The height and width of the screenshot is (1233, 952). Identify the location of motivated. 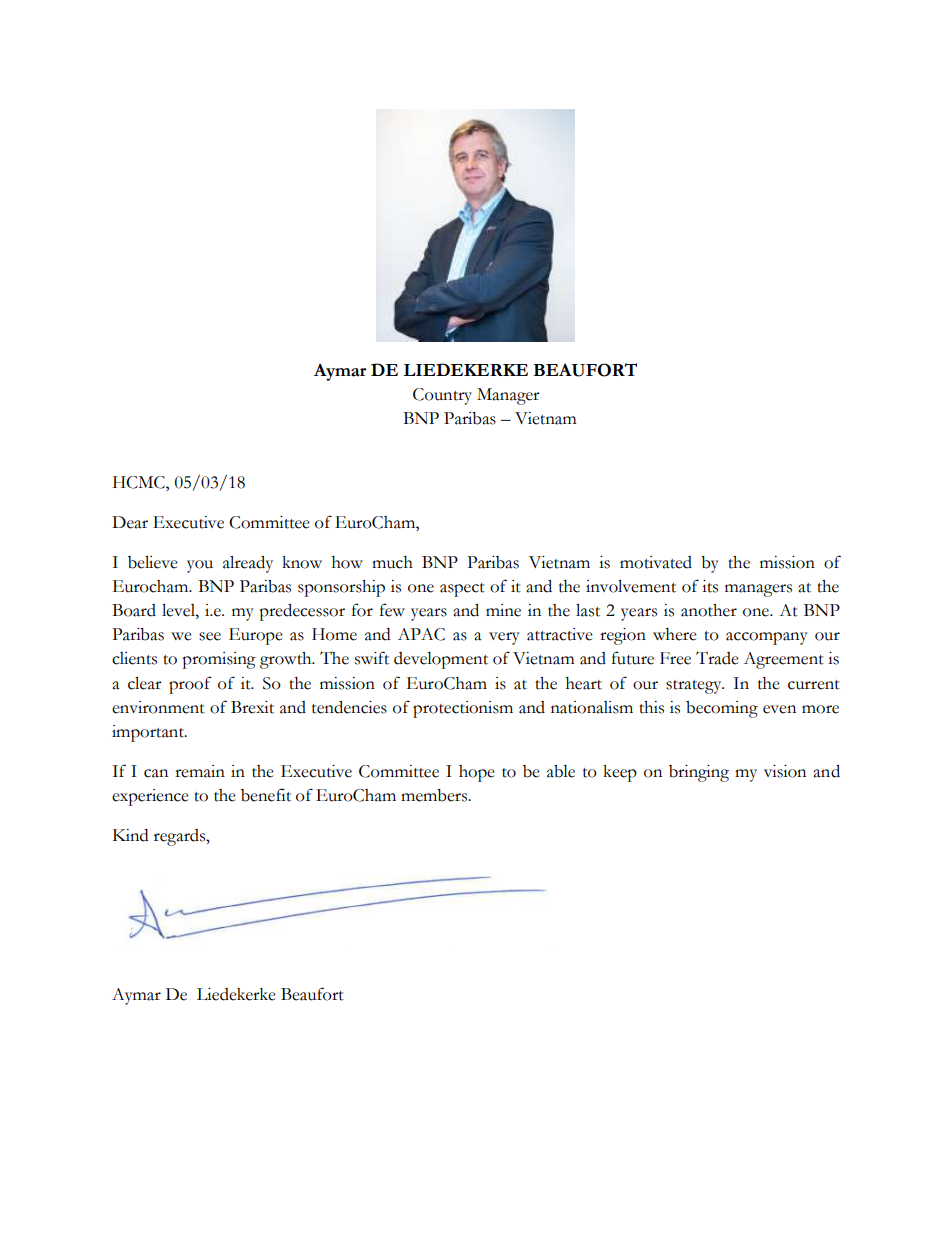
(656, 562).
